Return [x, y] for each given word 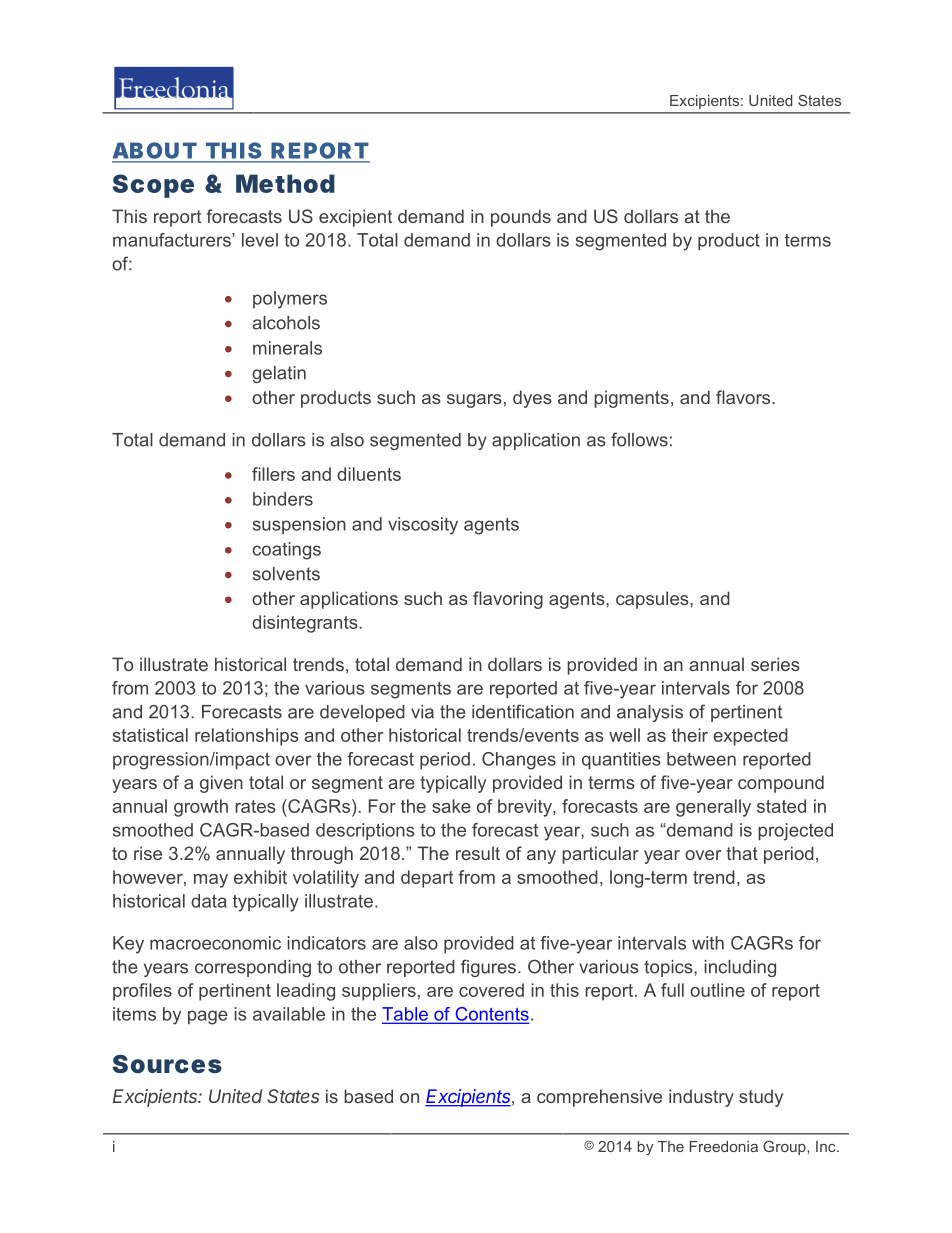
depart [427, 879]
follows [639, 439]
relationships [247, 737]
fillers [273, 474]
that [742, 853]
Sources [167, 1063]
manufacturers [173, 240]
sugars [474, 401]
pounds [521, 218]
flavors [744, 397]
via [422, 712]
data [208, 901]
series [775, 664]
